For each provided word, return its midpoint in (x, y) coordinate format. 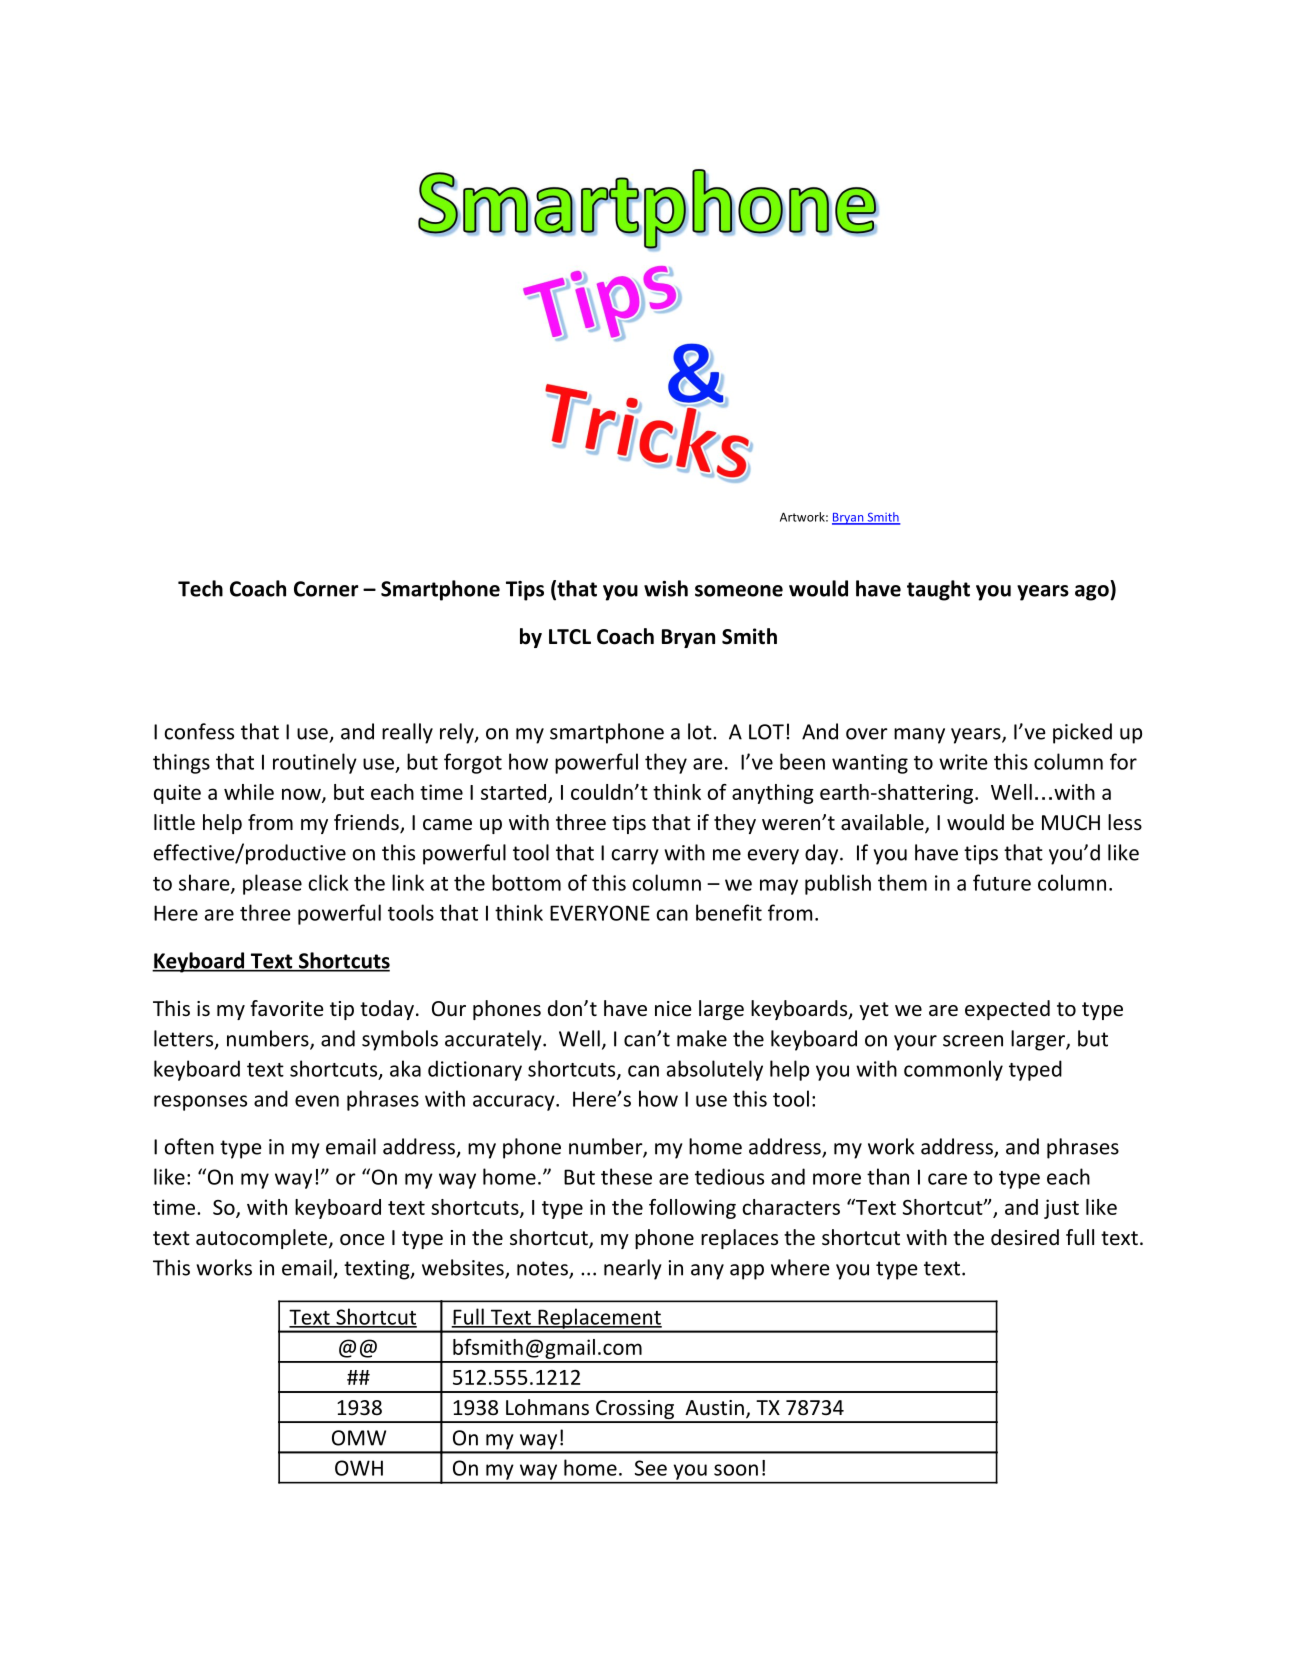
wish (666, 588)
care (947, 1179)
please (272, 884)
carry (635, 857)
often (189, 1146)
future (1002, 882)
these (626, 1176)
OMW (359, 1438)
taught (938, 590)
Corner (326, 589)
